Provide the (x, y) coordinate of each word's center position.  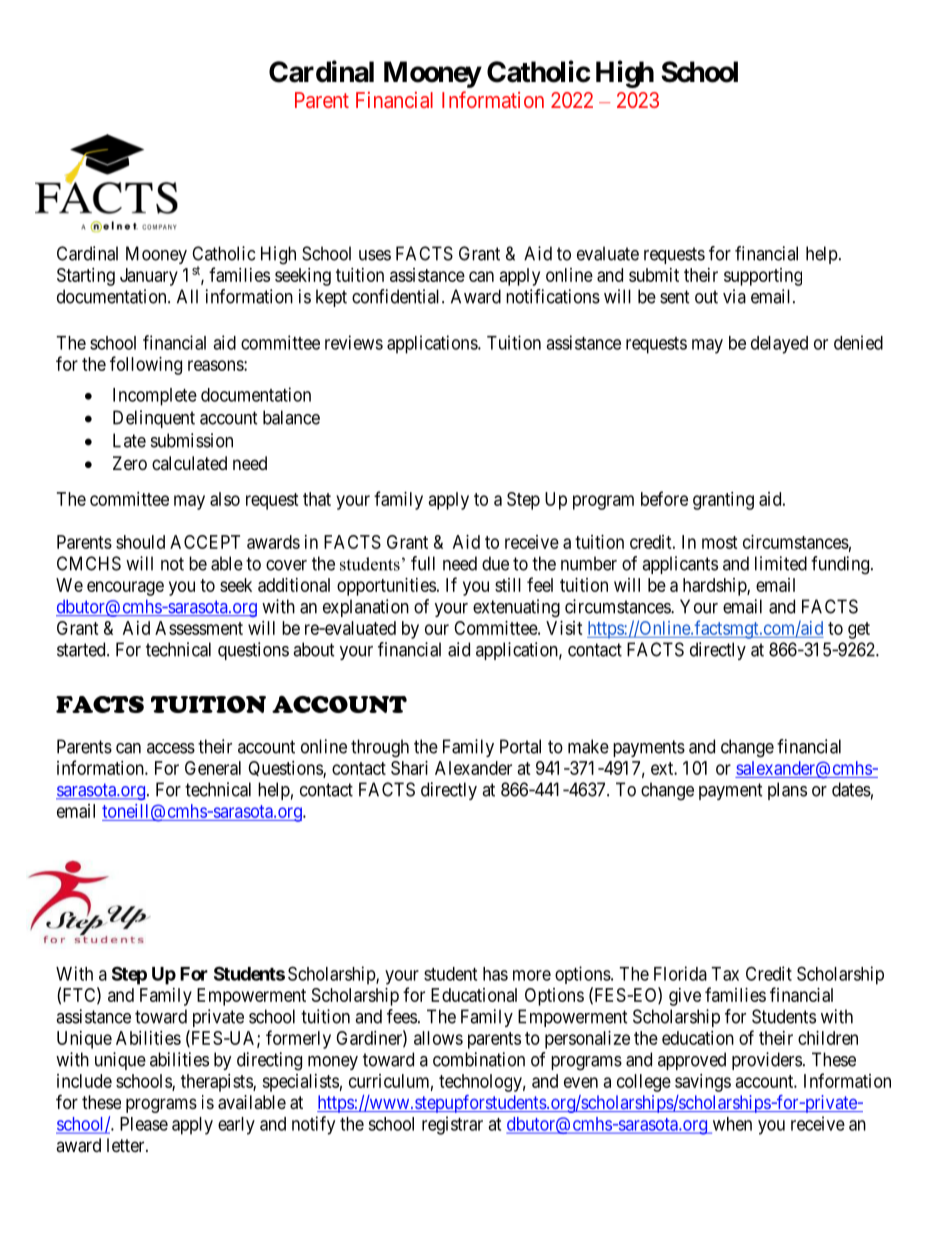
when (731, 1125)
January (149, 277)
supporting (763, 277)
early (236, 1126)
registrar (452, 1125)
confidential (397, 296)
